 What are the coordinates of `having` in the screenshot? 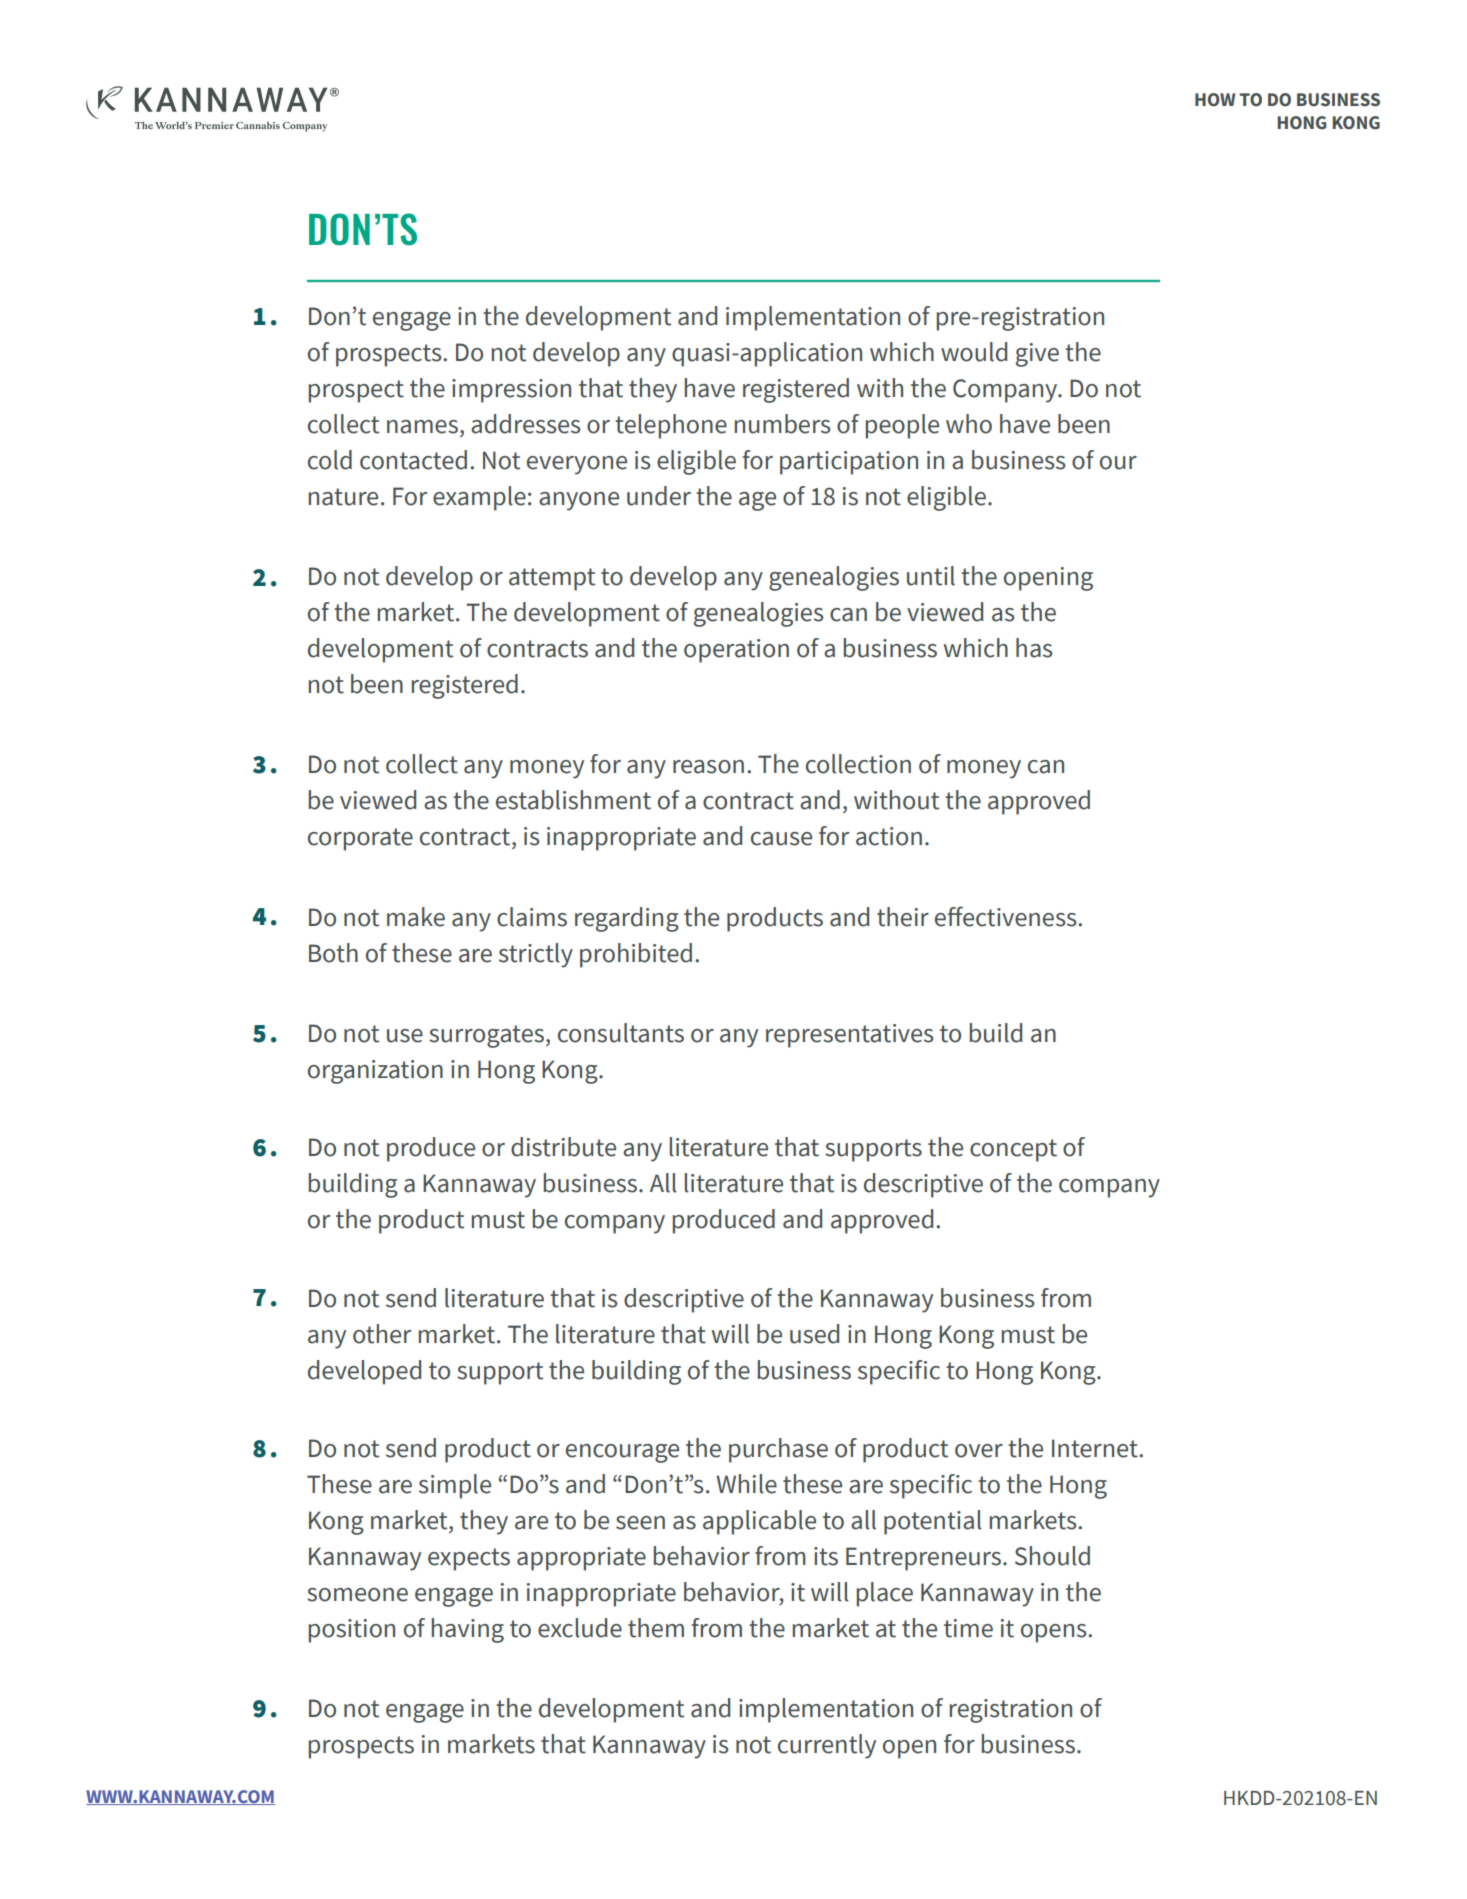 It's located at (468, 1630).
